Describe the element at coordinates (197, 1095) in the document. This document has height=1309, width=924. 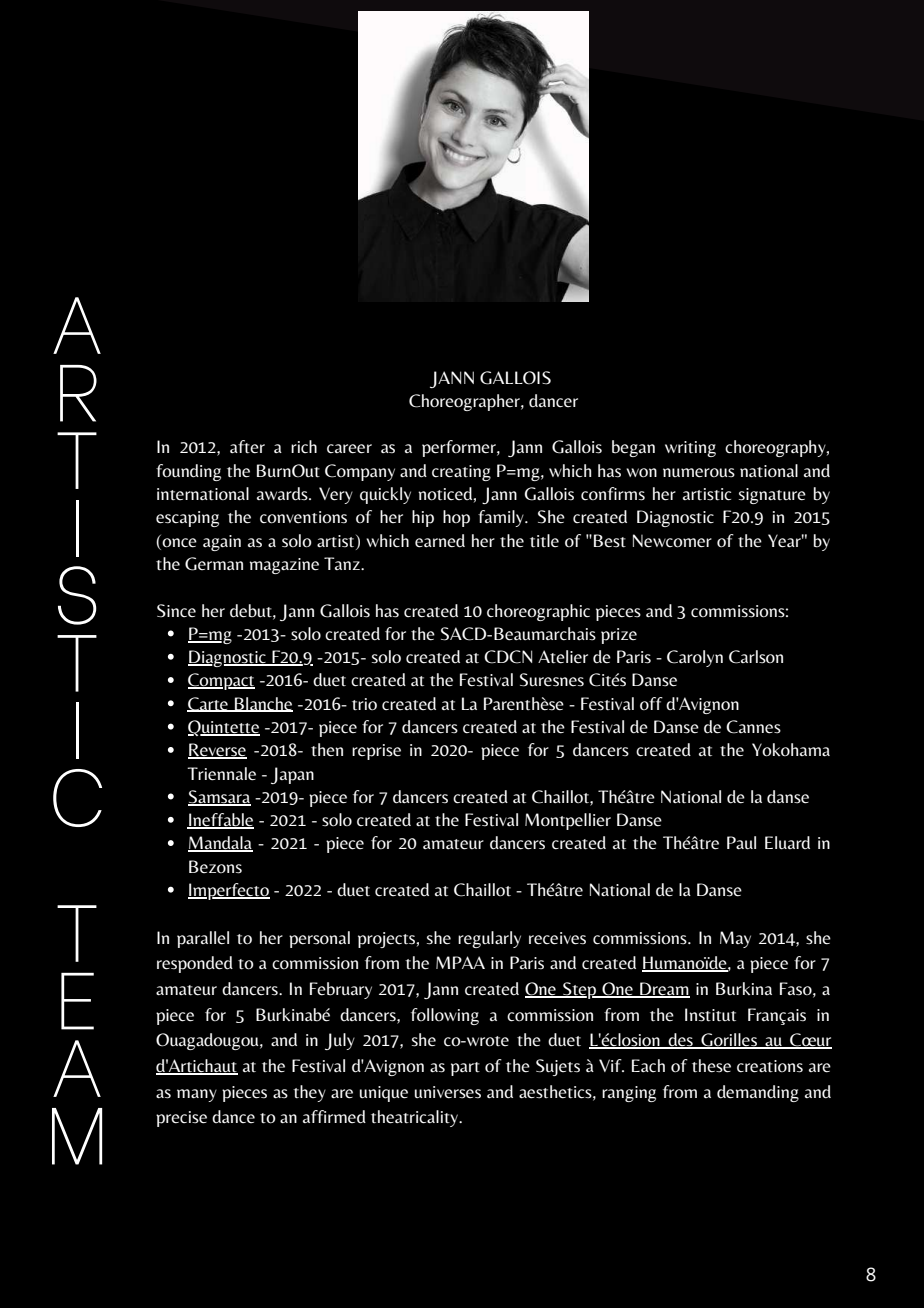
I see `many` at that location.
